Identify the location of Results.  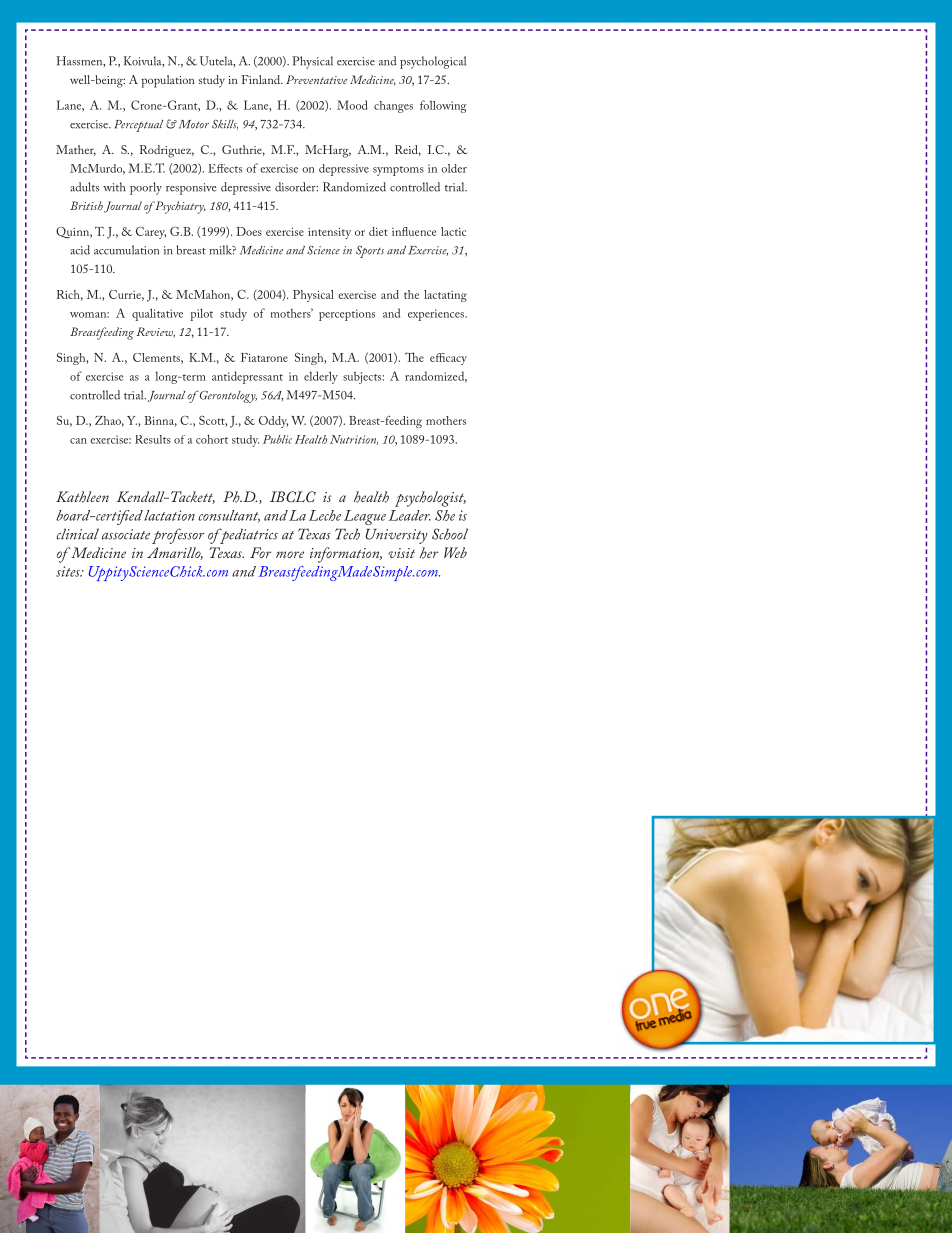
(153, 439).
